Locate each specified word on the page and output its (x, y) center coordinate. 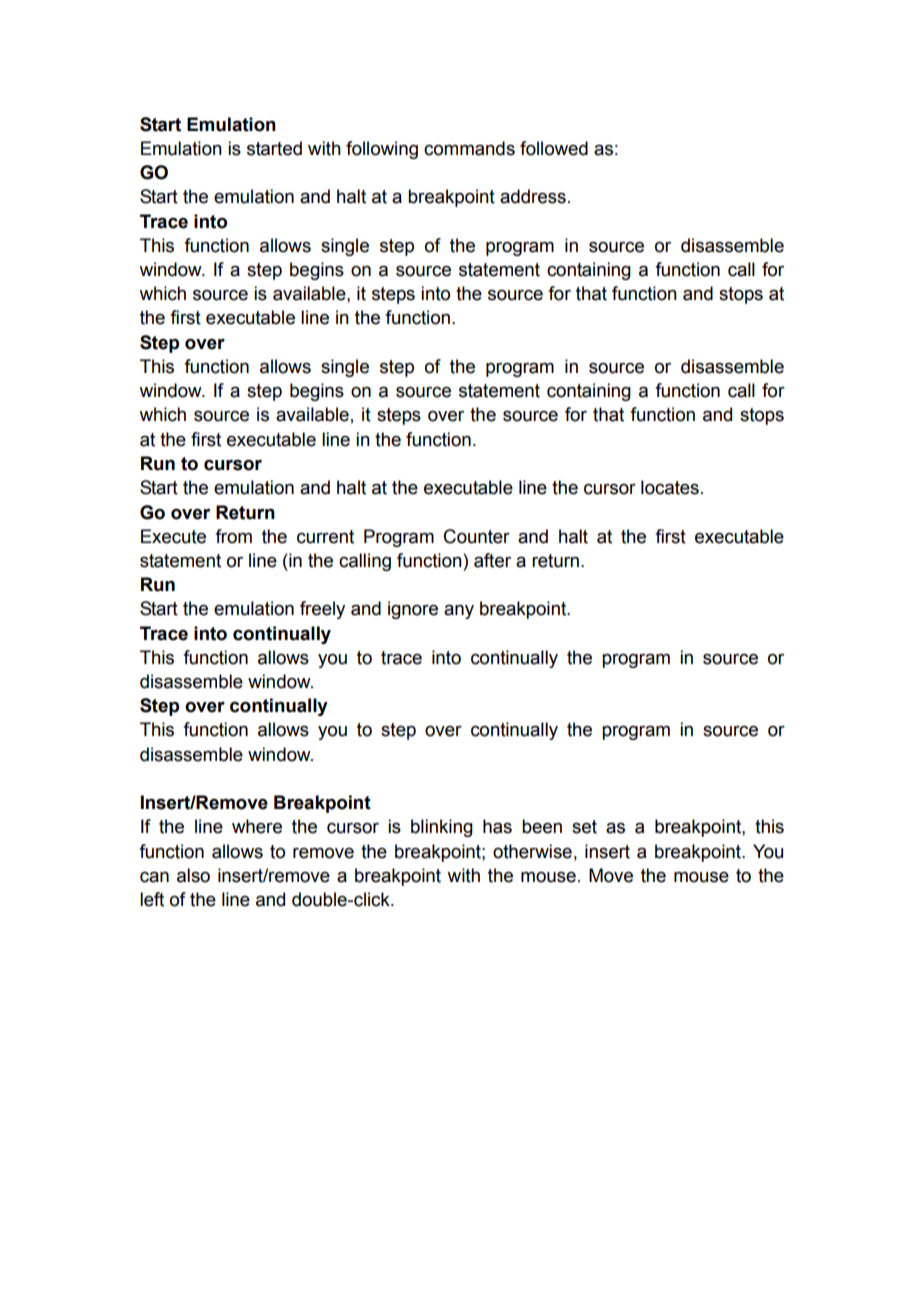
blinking (442, 828)
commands (469, 148)
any (459, 611)
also (193, 875)
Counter (477, 536)
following (382, 150)
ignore (413, 610)
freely (322, 610)
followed (554, 148)
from (233, 536)
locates (670, 487)
